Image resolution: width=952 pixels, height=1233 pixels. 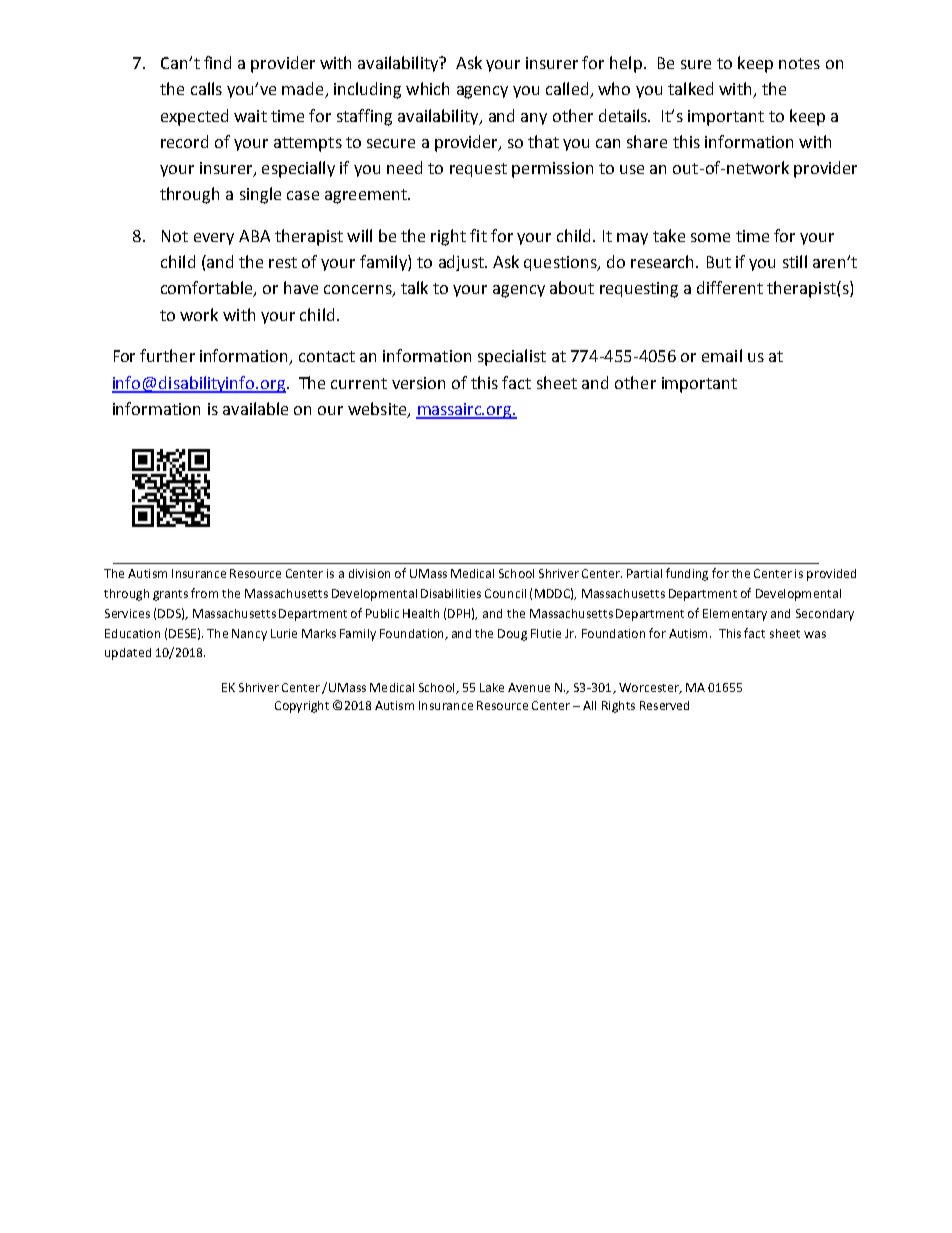 I want to click on available, so click(x=255, y=408).
